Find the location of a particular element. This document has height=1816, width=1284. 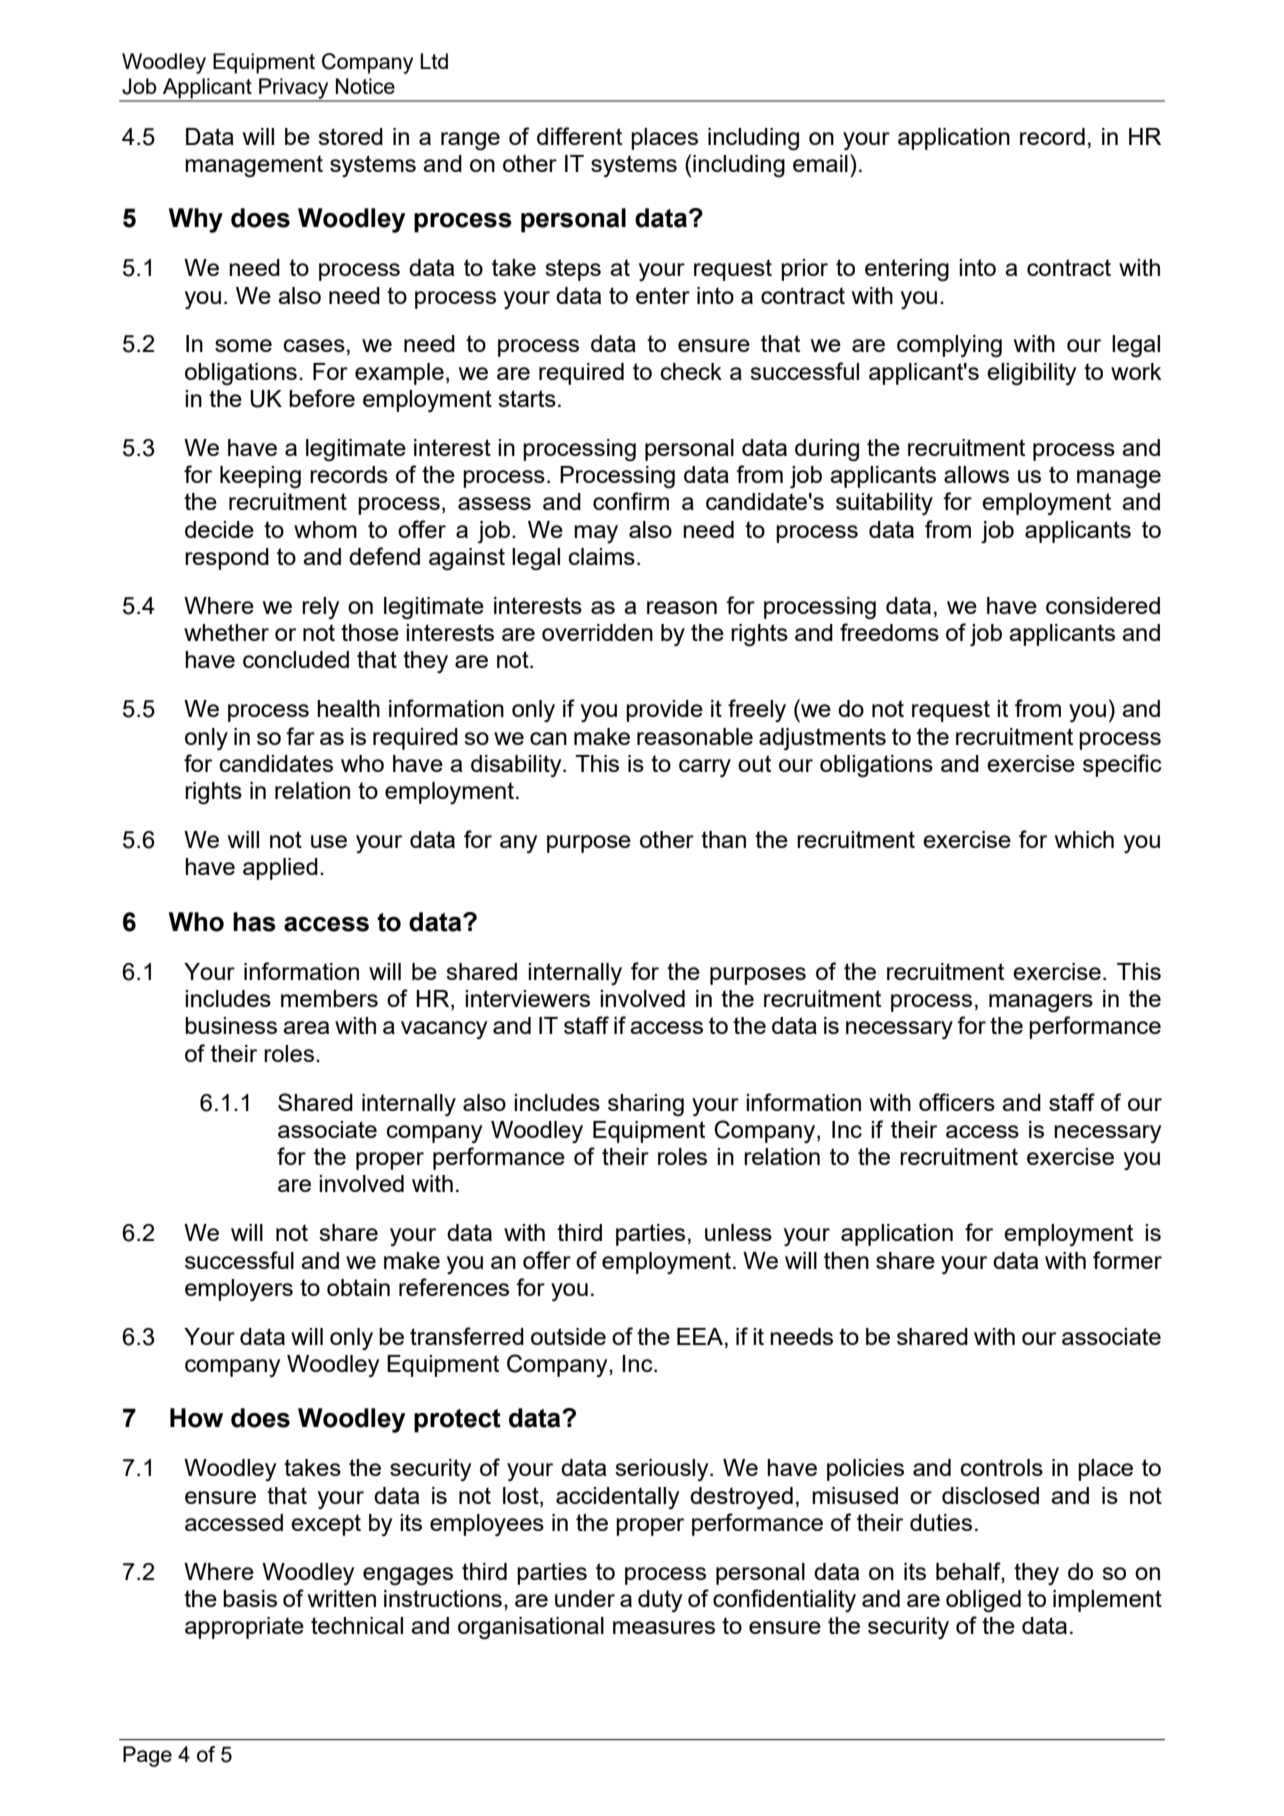

obliged is located at coordinates (983, 1601).
